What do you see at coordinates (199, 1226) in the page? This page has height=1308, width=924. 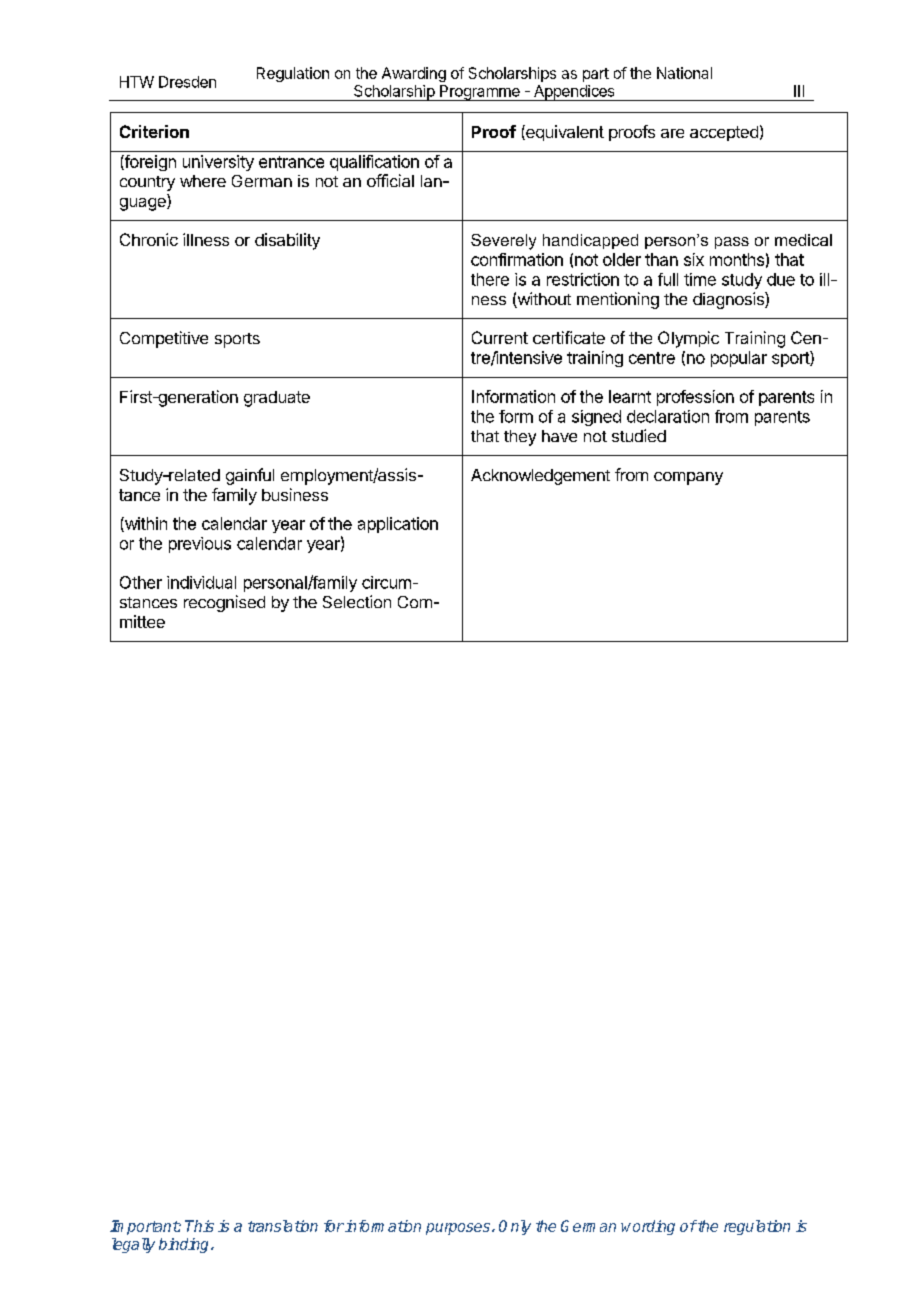 I see `This` at bounding box center [199, 1226].
